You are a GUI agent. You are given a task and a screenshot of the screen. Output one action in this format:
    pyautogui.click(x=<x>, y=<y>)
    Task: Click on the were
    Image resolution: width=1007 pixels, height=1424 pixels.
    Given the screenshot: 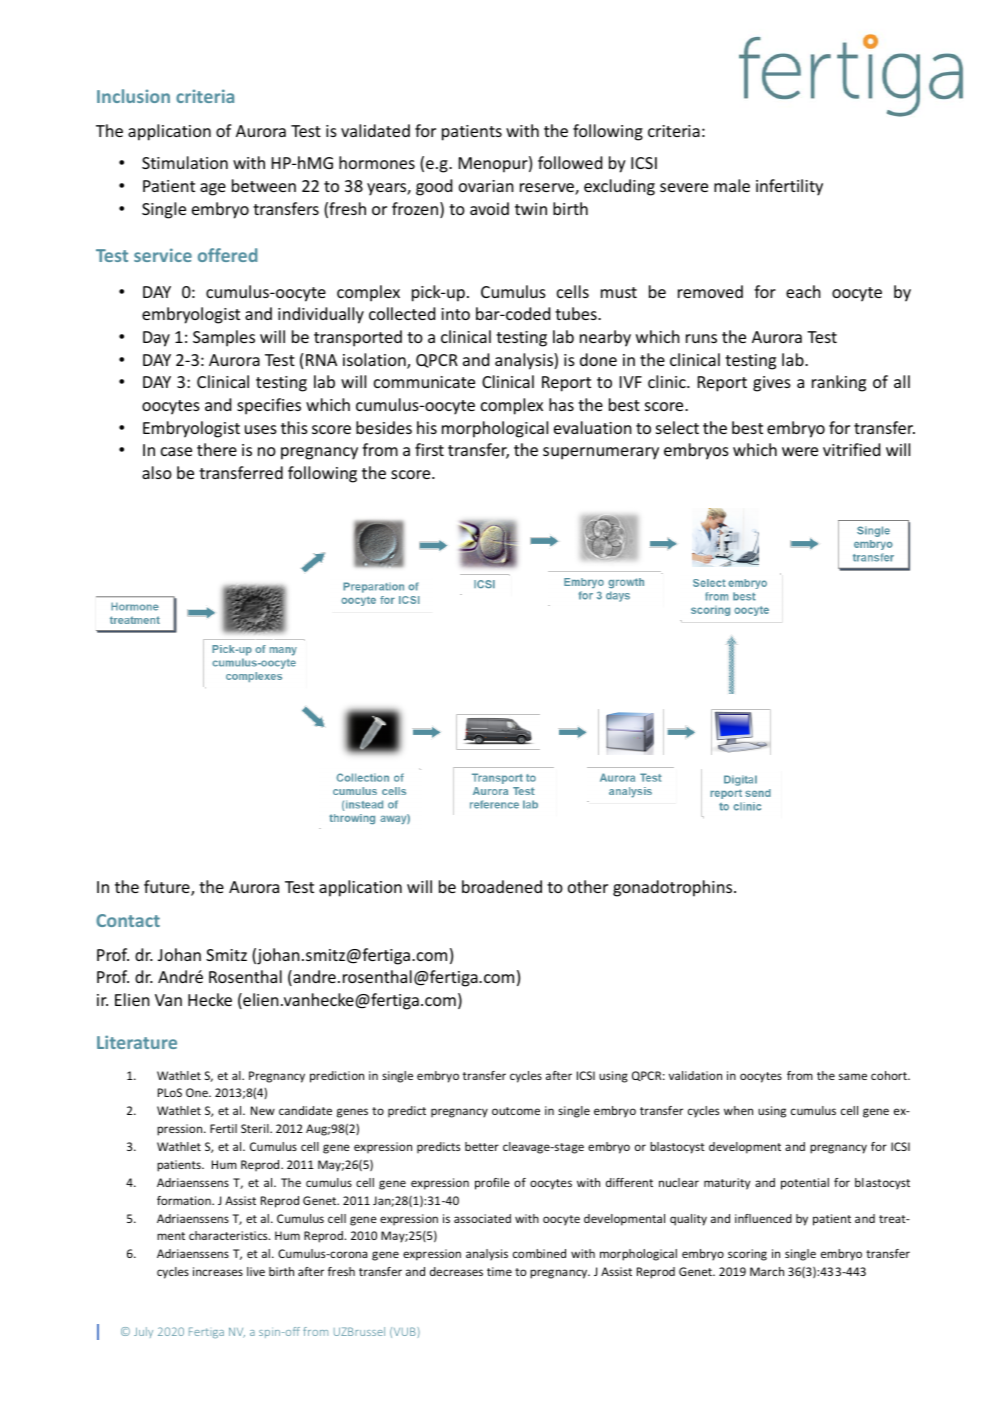 What is the action you would take?
    pyautogui.click(x=800, y=451)
